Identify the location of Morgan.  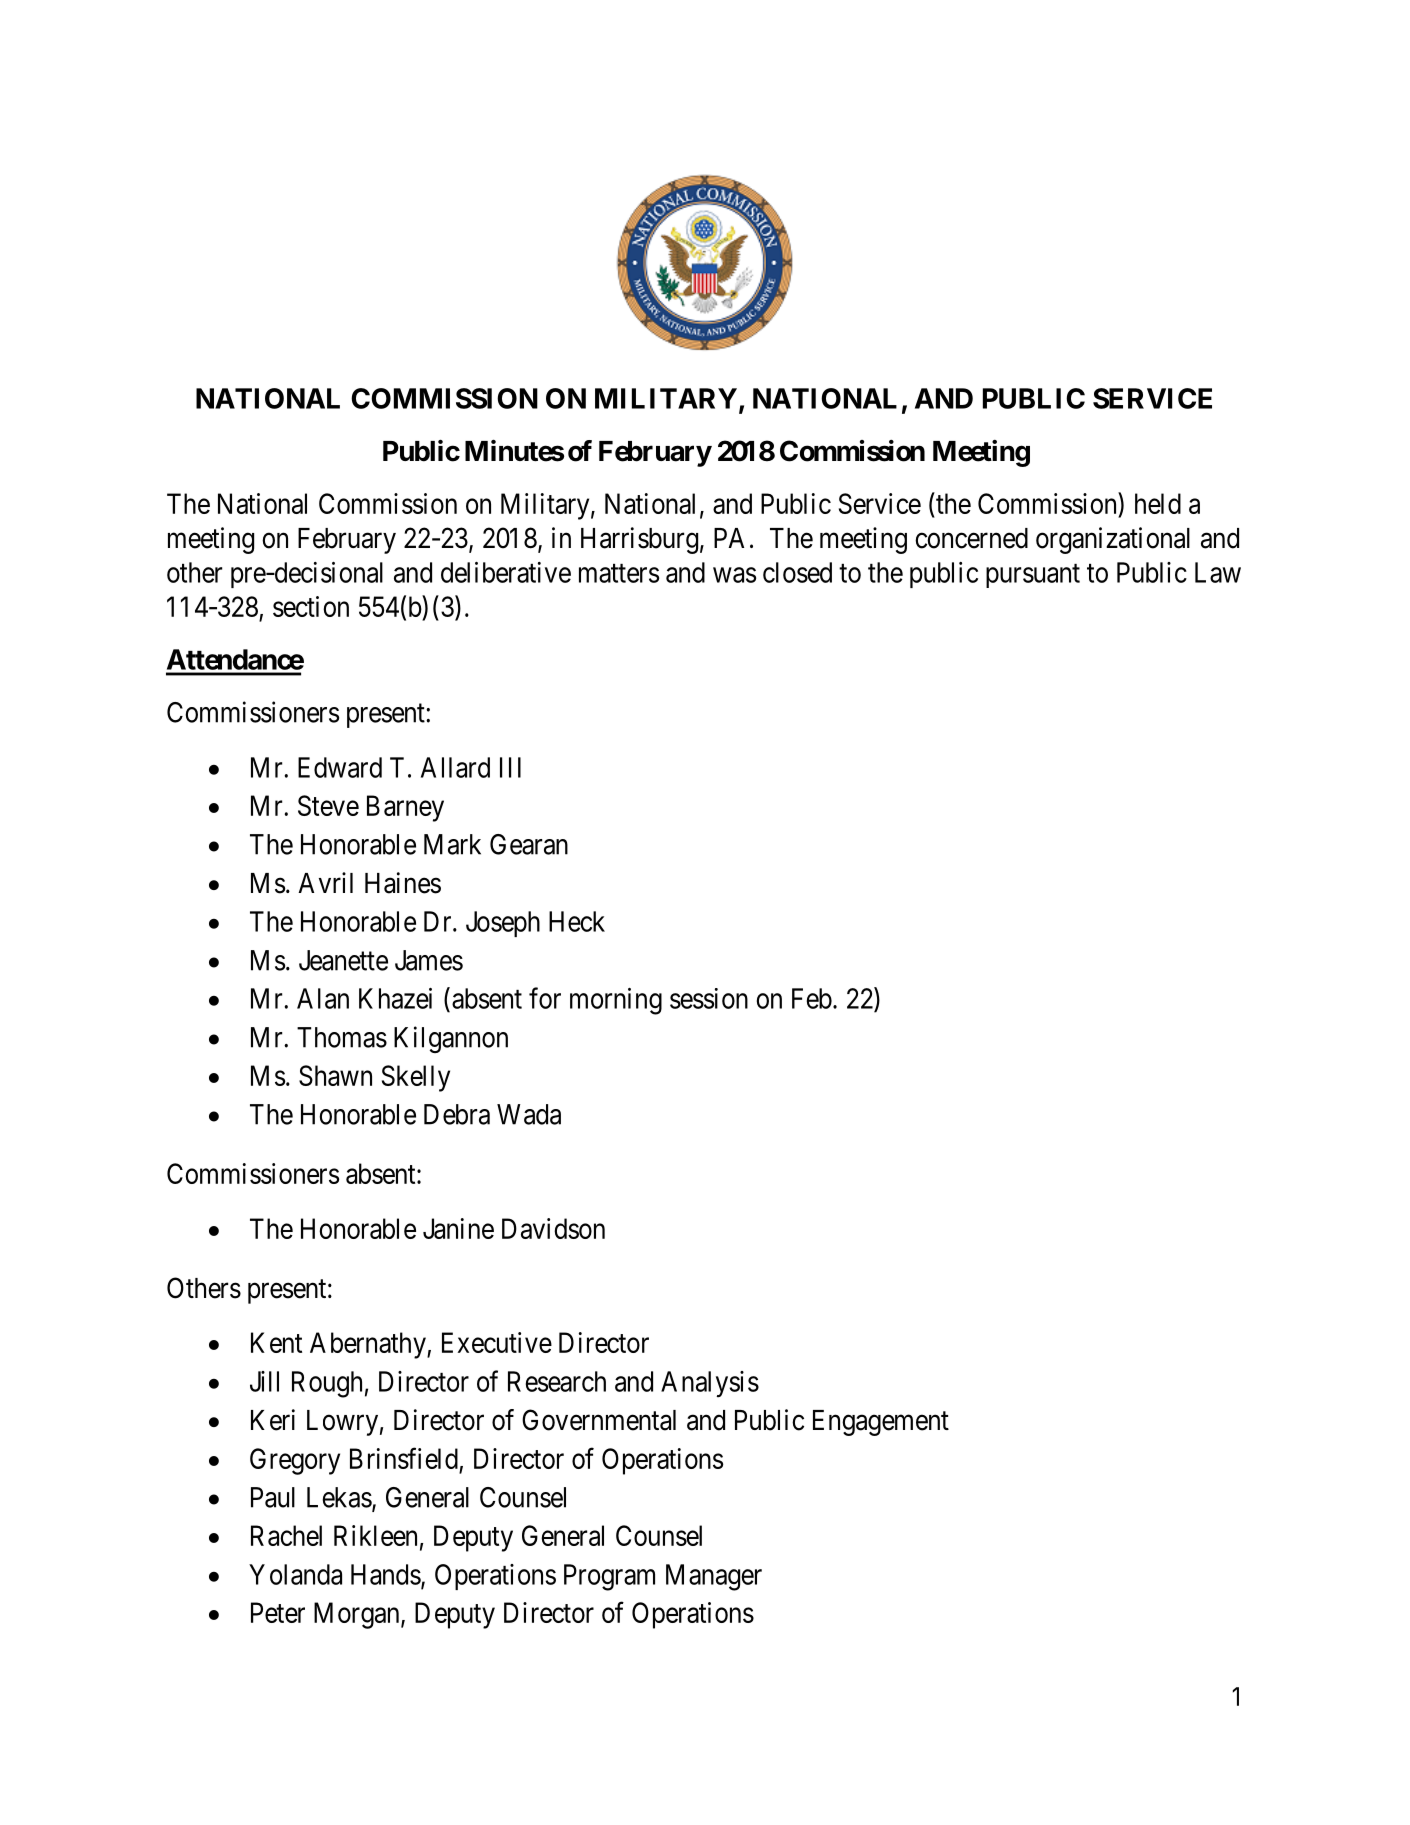
(358, 1615).
